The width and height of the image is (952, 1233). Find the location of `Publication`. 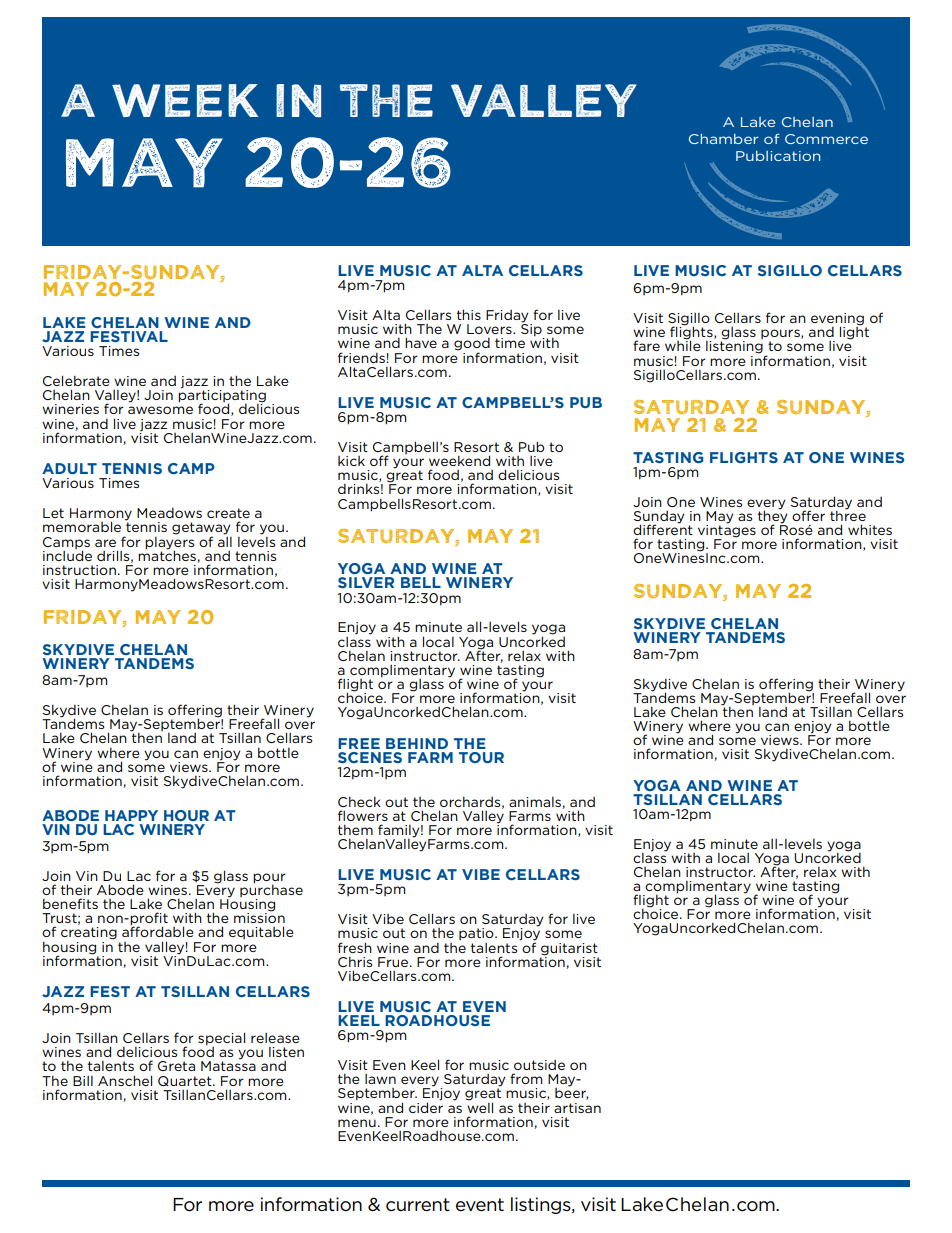

Publication is located at coordinates (778, 156).
